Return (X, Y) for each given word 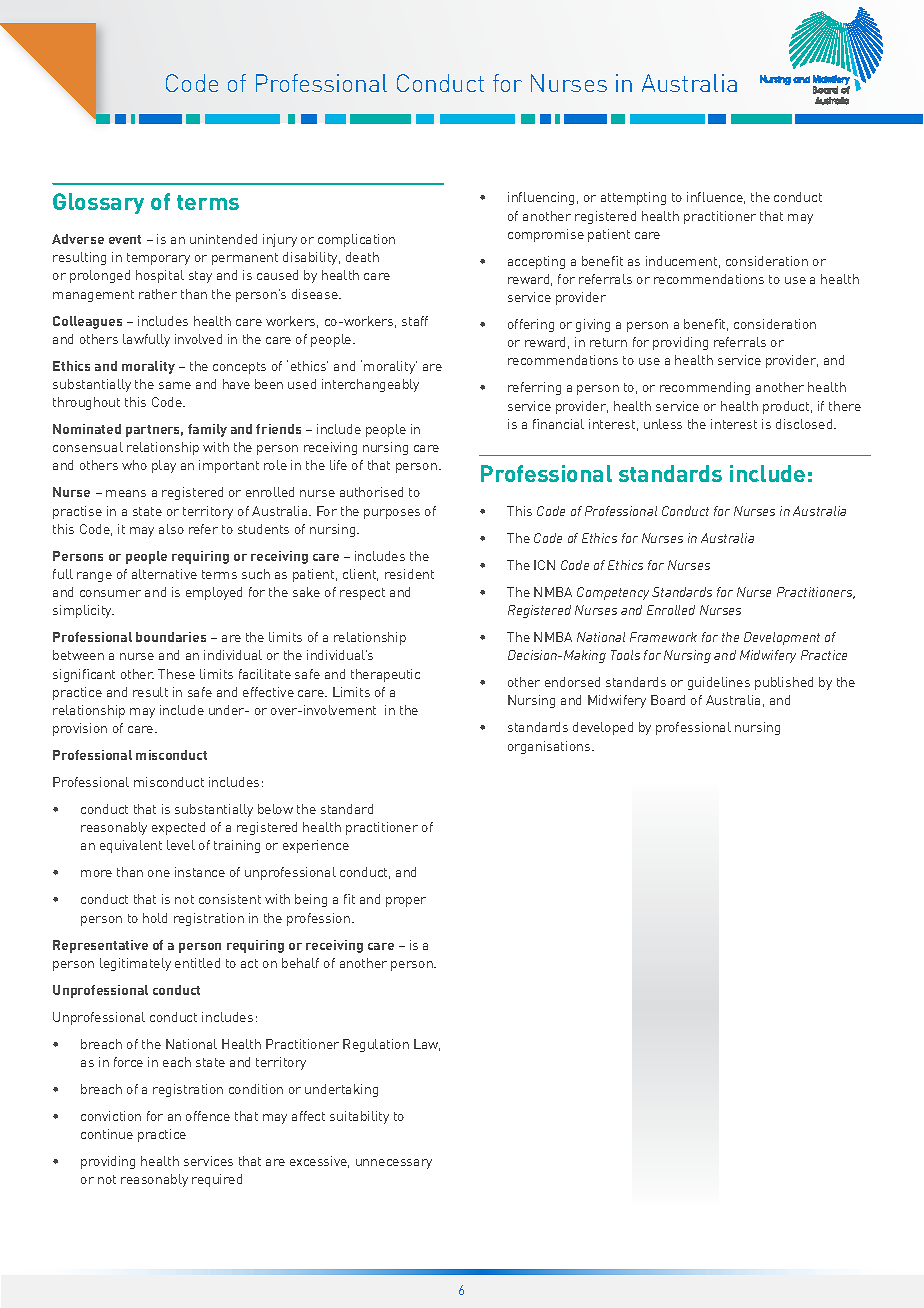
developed (603, 728)
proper (406, 902)
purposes (392, 514)
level (181, 845)
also (171, 529)
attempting (633, 198)
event (125, 239)
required (217, 1180)
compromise (546, 235)
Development (782, 638)
